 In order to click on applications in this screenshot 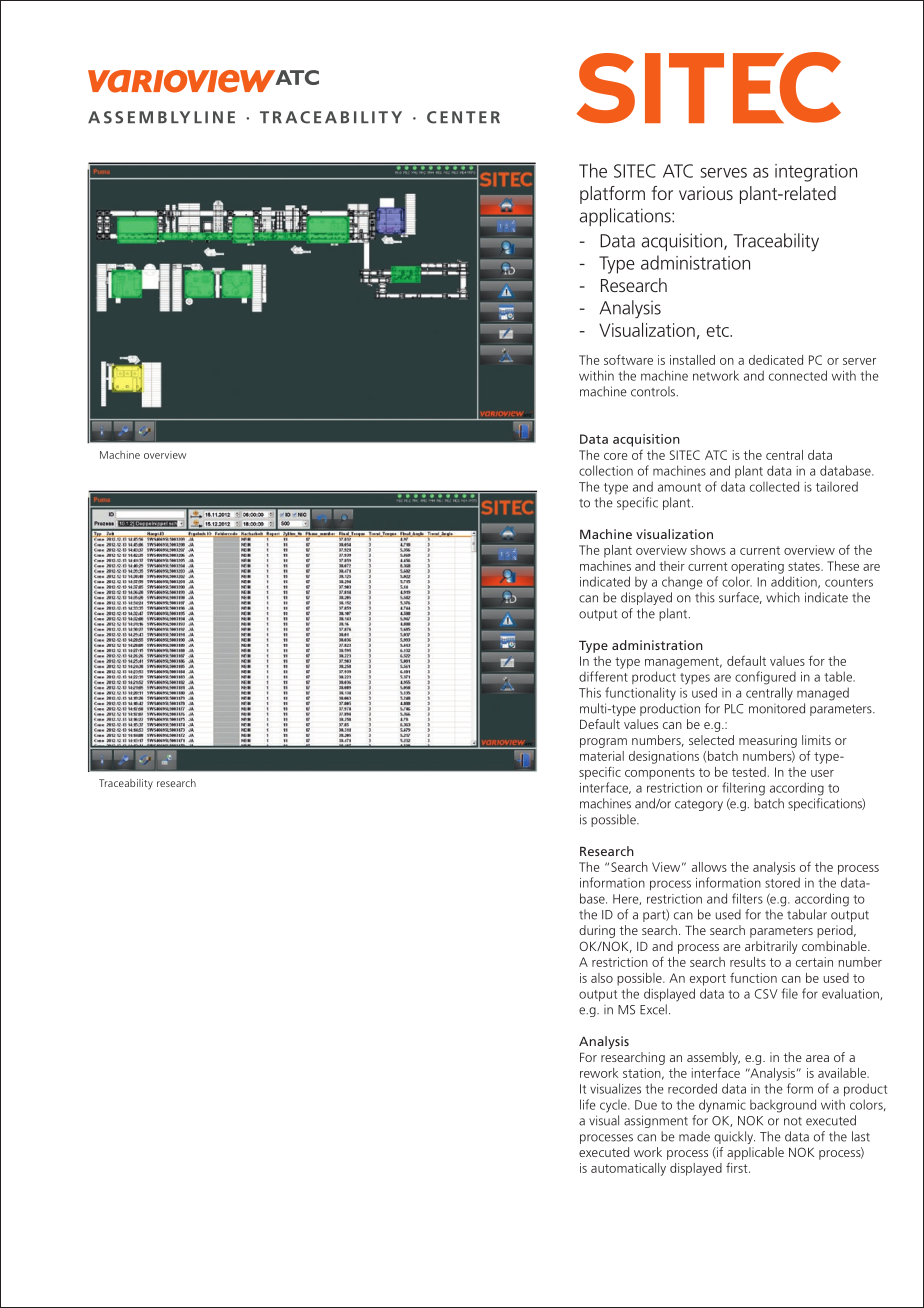, I will do `click(626, 217)`.
